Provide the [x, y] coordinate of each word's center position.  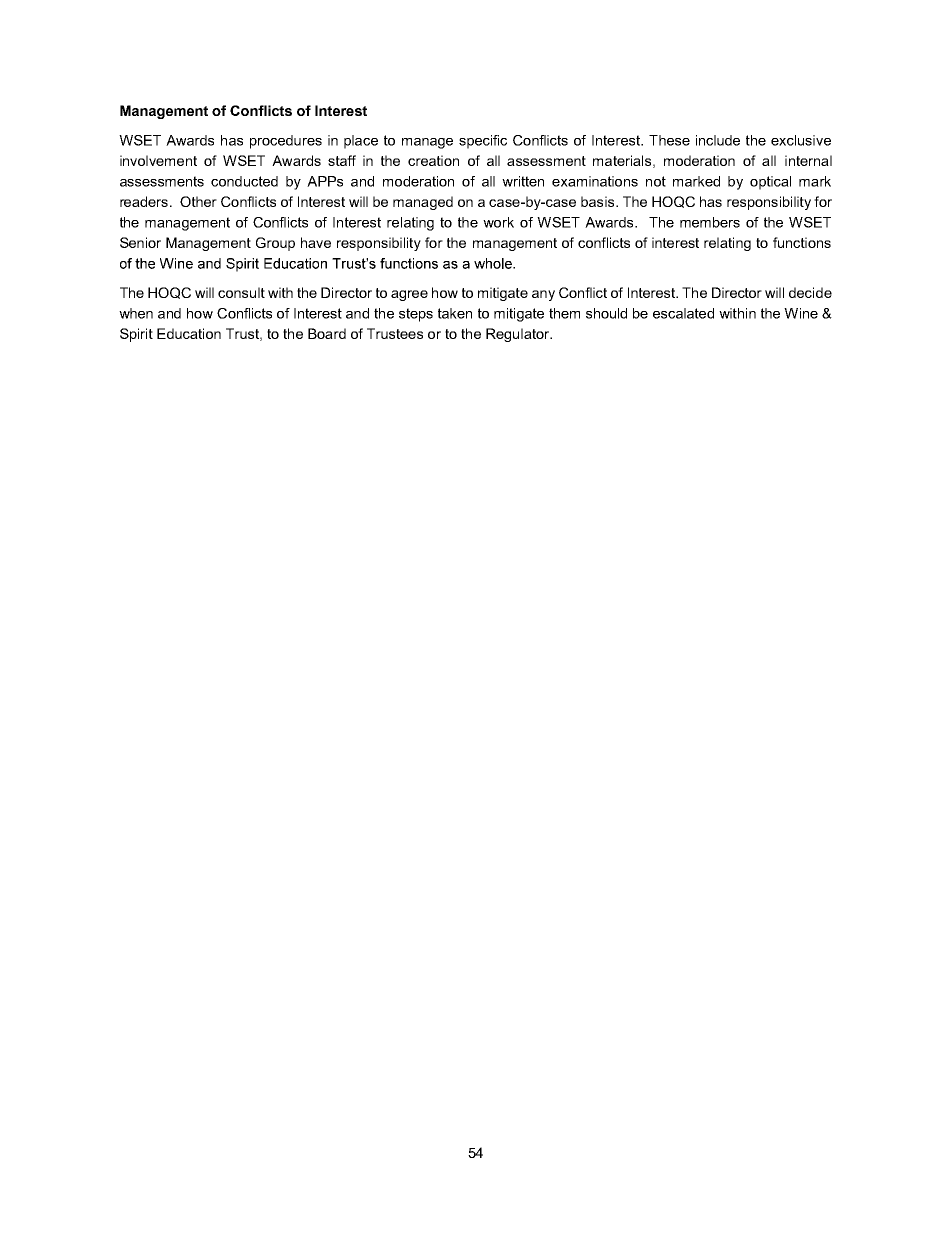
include [718, 140]
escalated [683, 313]
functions [802, 242]
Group [275, 244]
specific [483, 142]
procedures [286, 142]
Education [189, 333]
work [498, 222]
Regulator [519, 335]
